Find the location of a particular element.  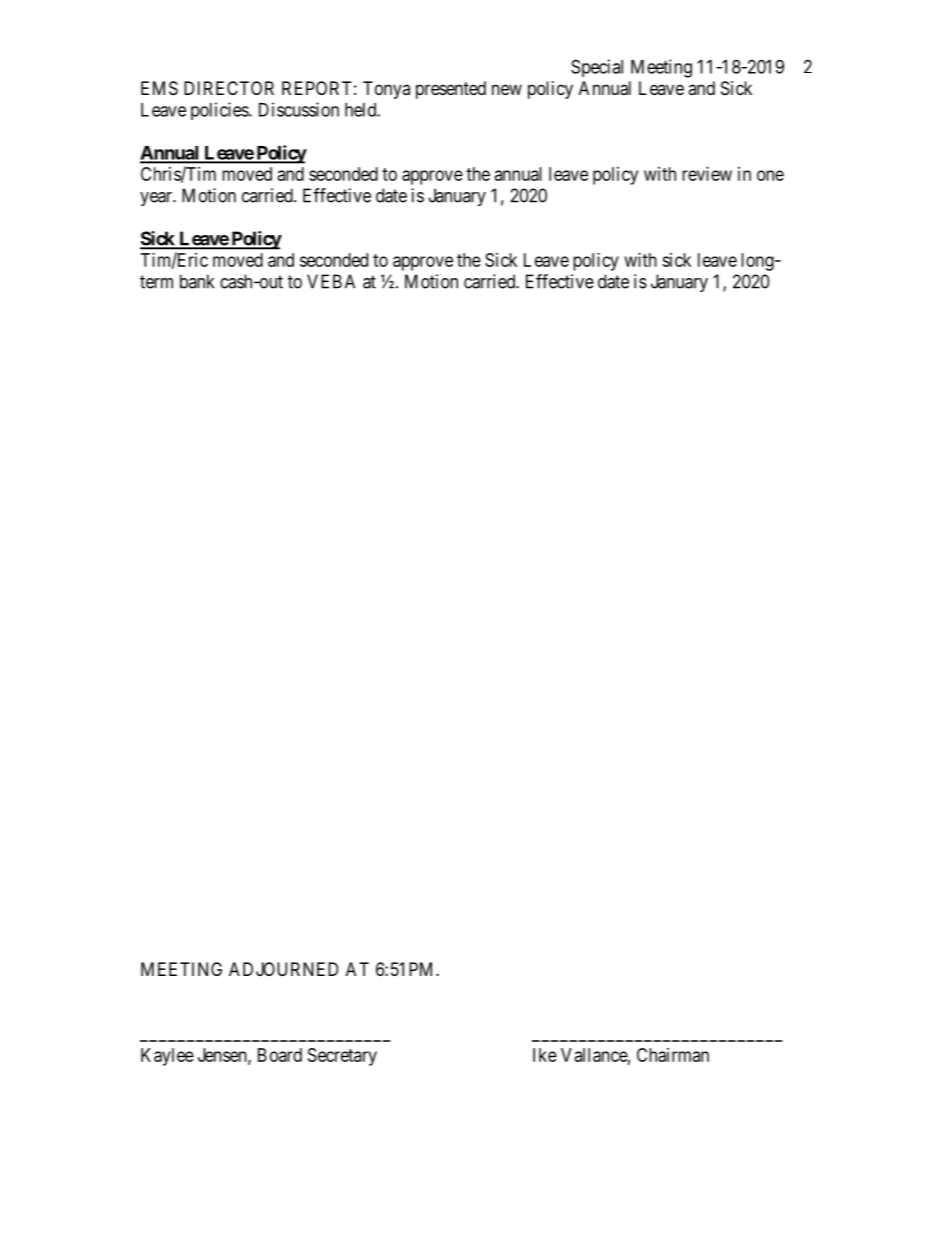

DIRECTOR is located at coordinates (229, 88).
